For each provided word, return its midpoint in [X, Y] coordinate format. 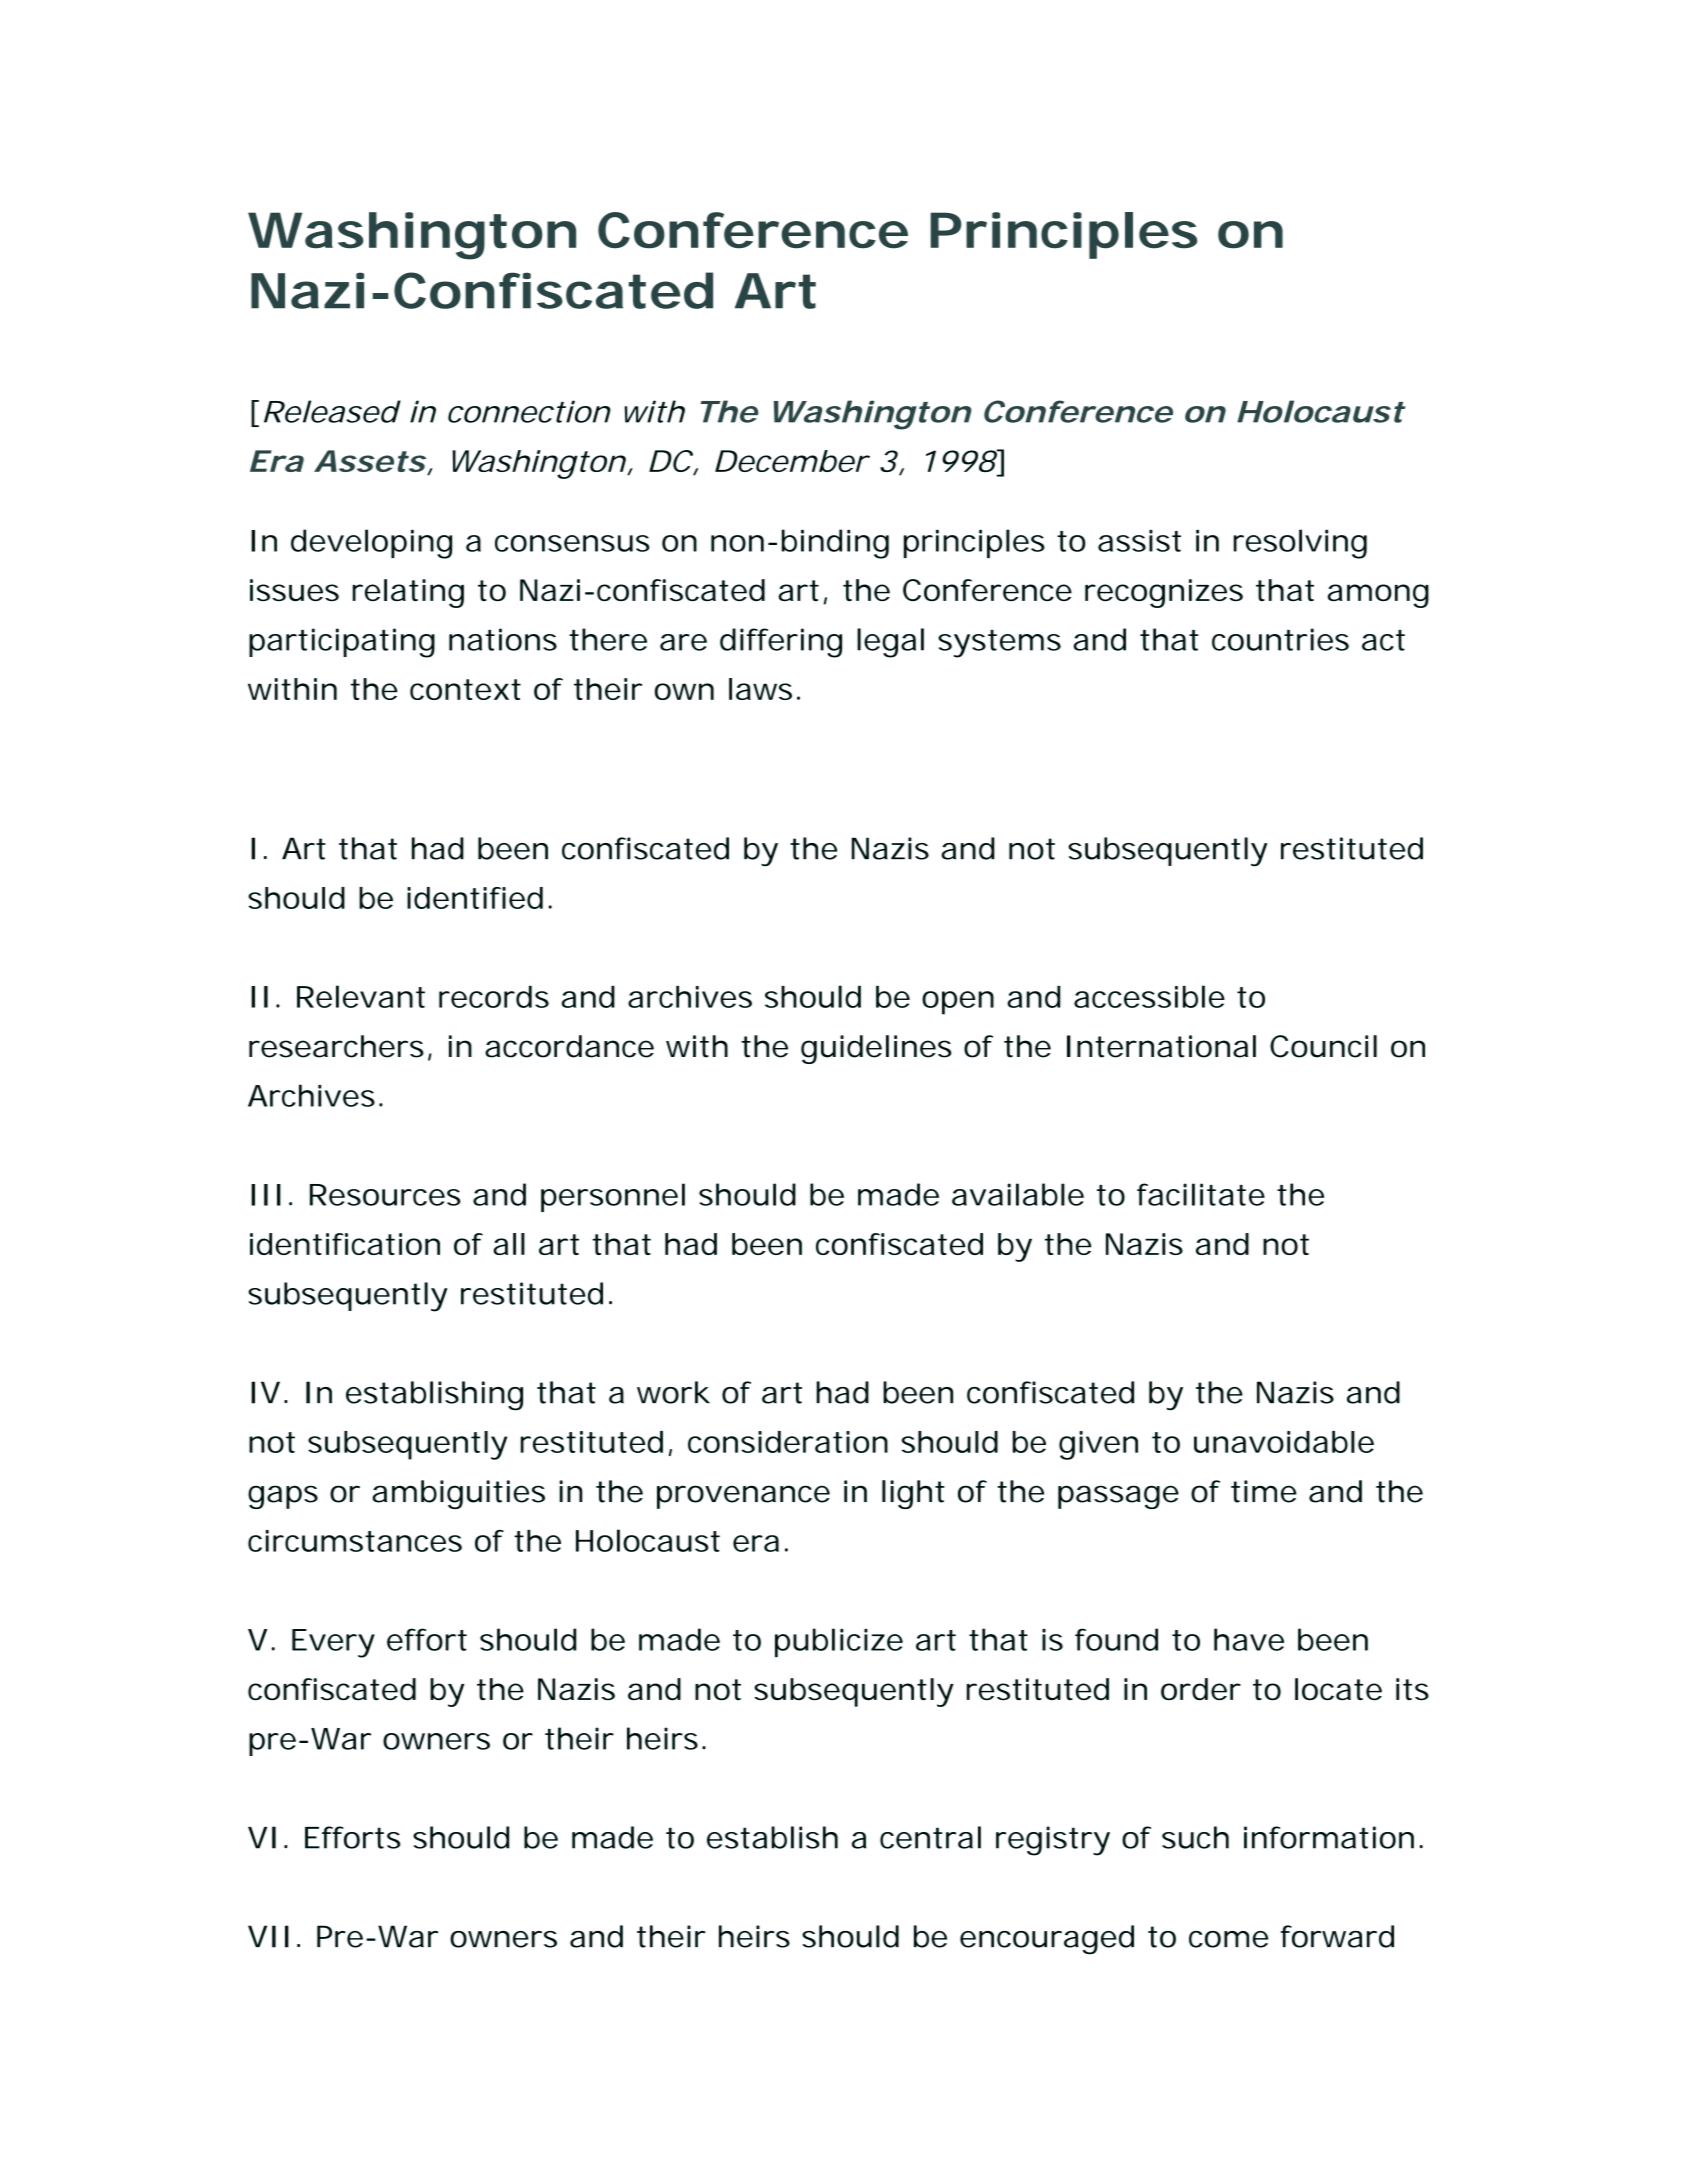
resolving [1300, 544]
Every [333, 1643]
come [1228, 1939]
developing [371, 544]
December [791, 461]
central [930, 1837]
